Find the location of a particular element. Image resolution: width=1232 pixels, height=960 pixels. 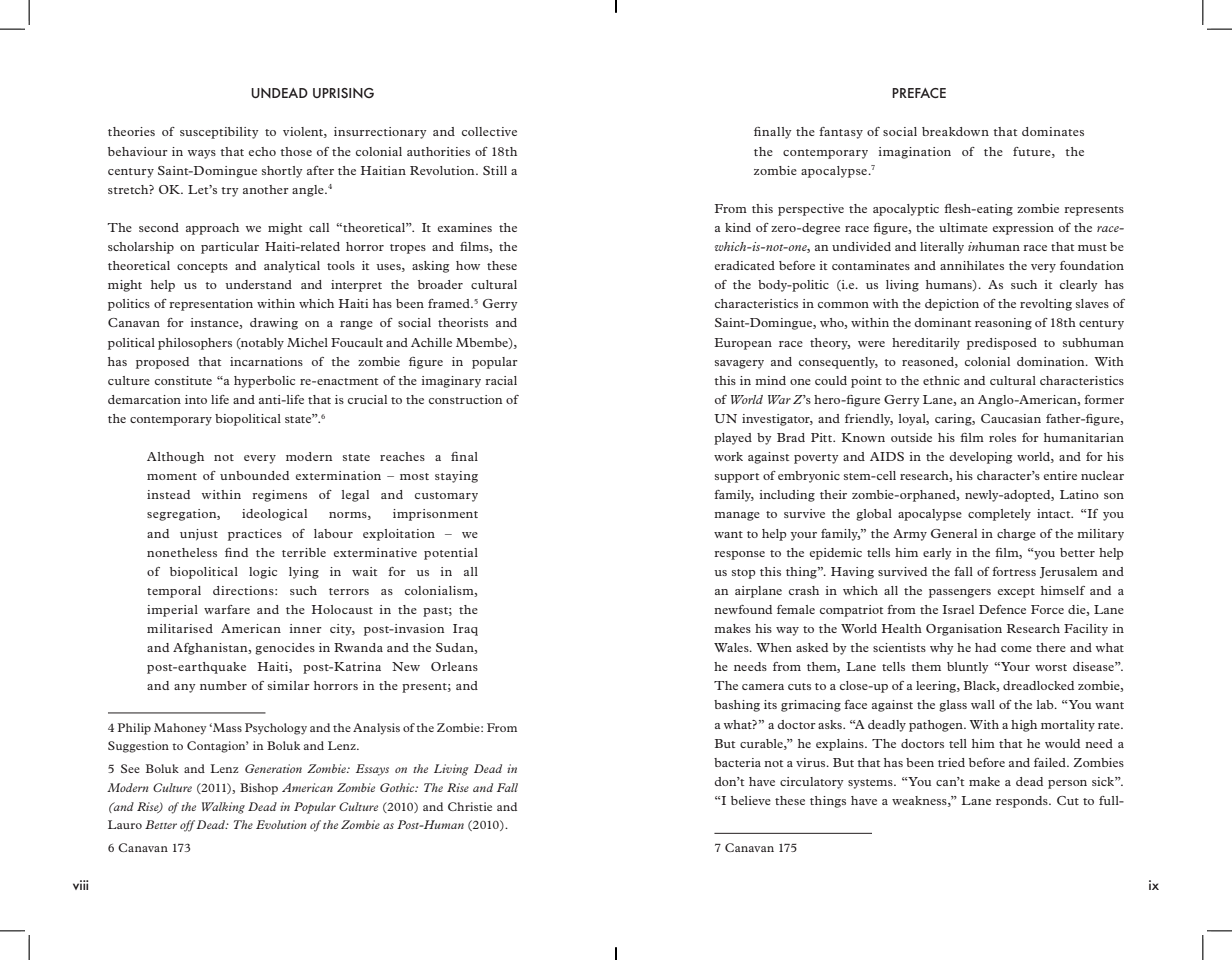

collective is located at coordinates (489, 131).
